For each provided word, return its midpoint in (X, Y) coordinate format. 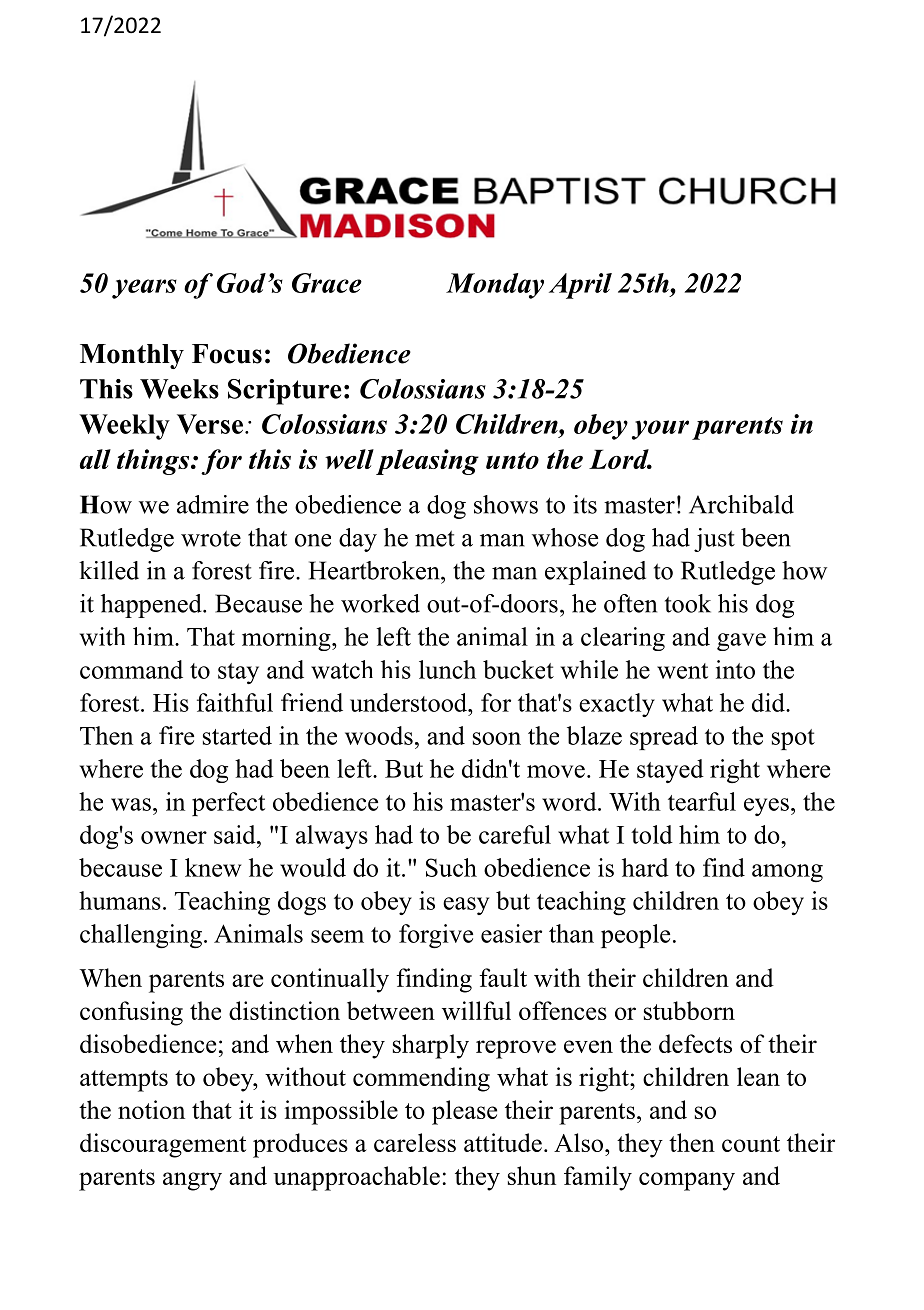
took (688, 603)
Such (451, 867)
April (580, 286)
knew (213, 867)
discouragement (163, 1145)
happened (152, 606)
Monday (495, 286)
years (144, 289)
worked (380, 603)
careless (415, 1142)
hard (645, 867)
